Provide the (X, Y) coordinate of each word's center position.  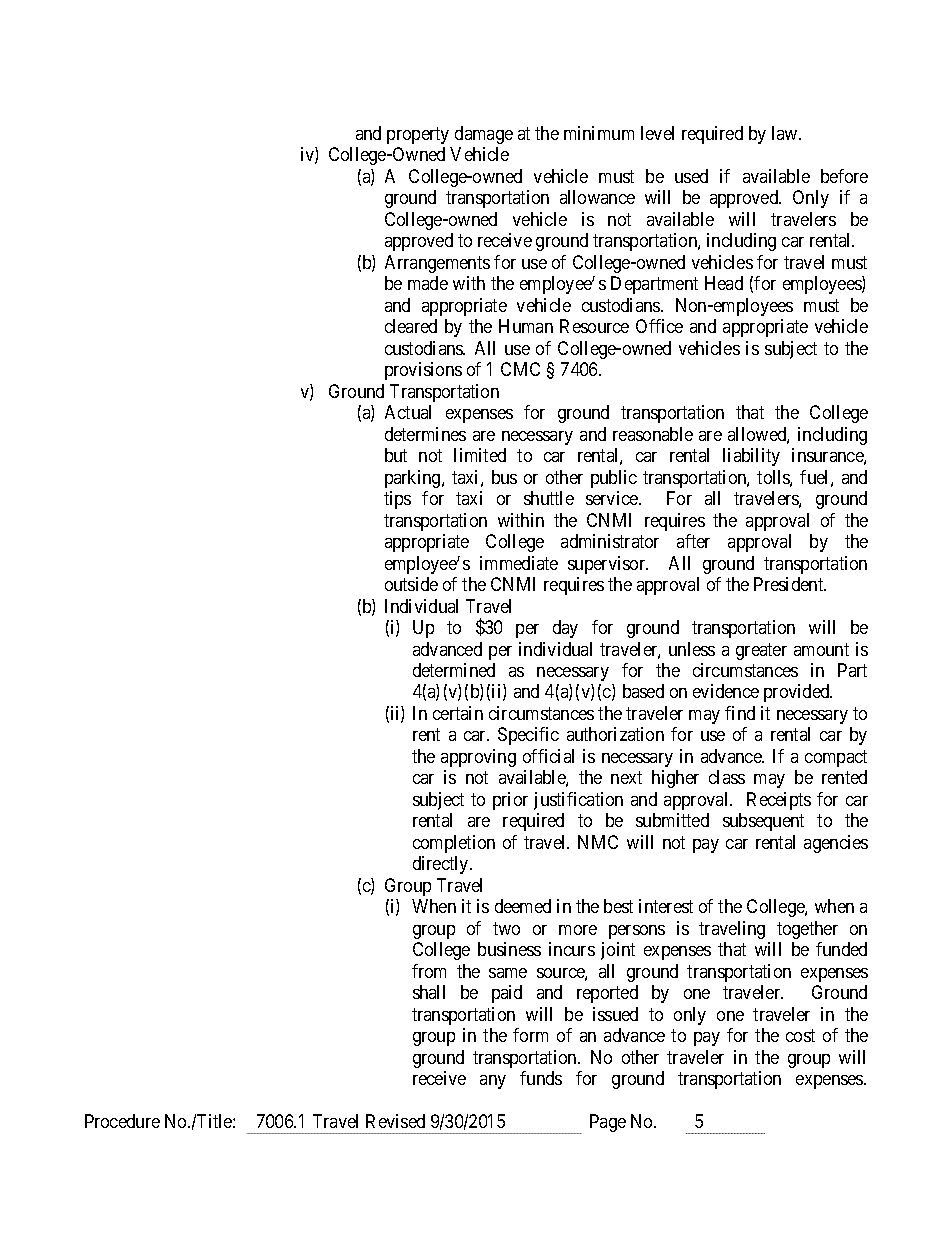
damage (484, 135)
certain (458, 713)
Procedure (122, 1121)
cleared (411, 326)
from (429, 971)
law (786, 133)
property (418, 135)
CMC (520, 369)
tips (397, 500)
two (506, 928)
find (740, 713)
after (693, 541)
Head (724, 283)
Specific (528, 736)
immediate (519, 563)
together (807, 930)
